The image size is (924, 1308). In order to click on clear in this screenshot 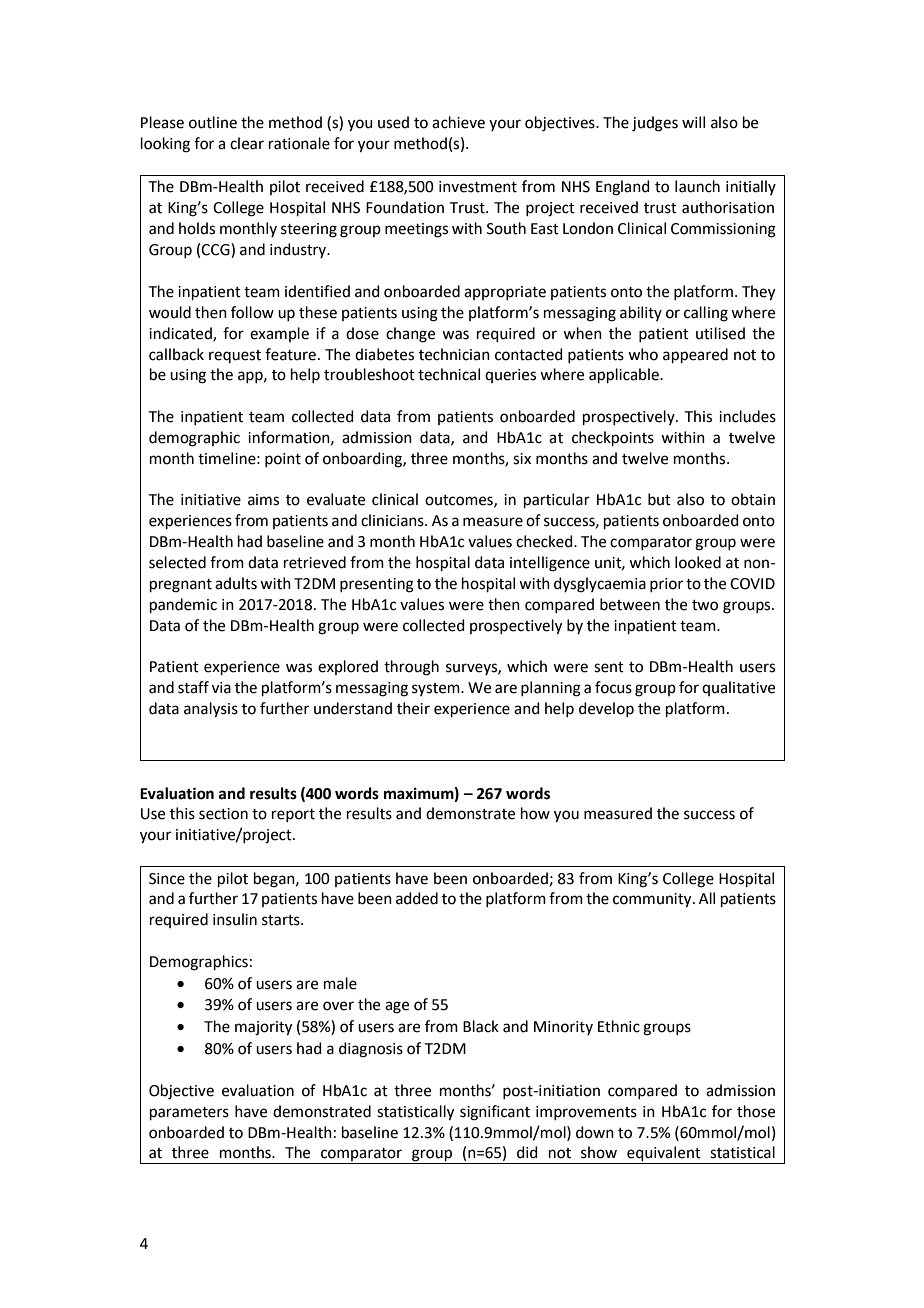, I will do `click(247, 143)`.
